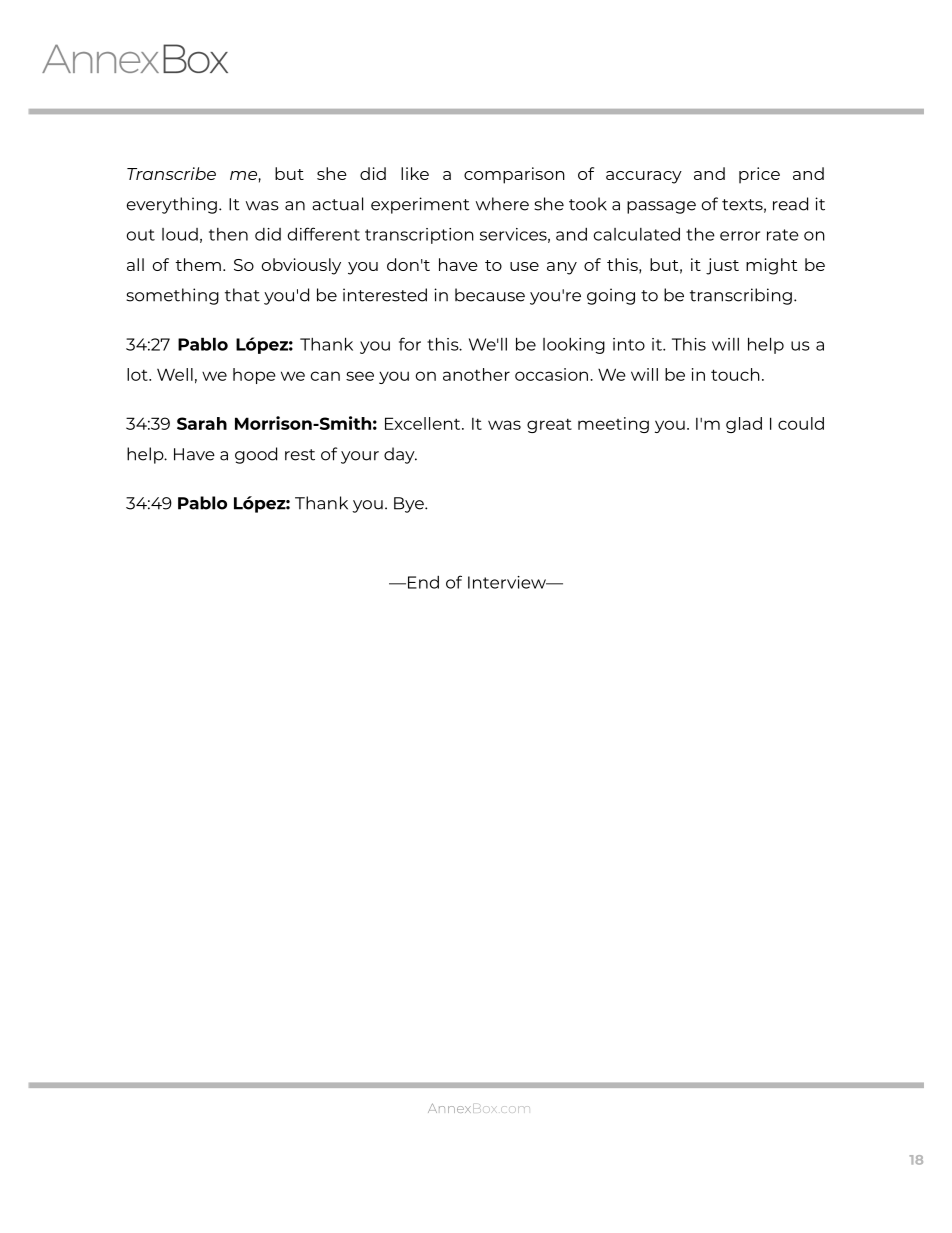 The height and width of the screenshot is (1233, 952). Describe the element at coordinates (759, 175) in the screenshot. I see `price` at that location.
